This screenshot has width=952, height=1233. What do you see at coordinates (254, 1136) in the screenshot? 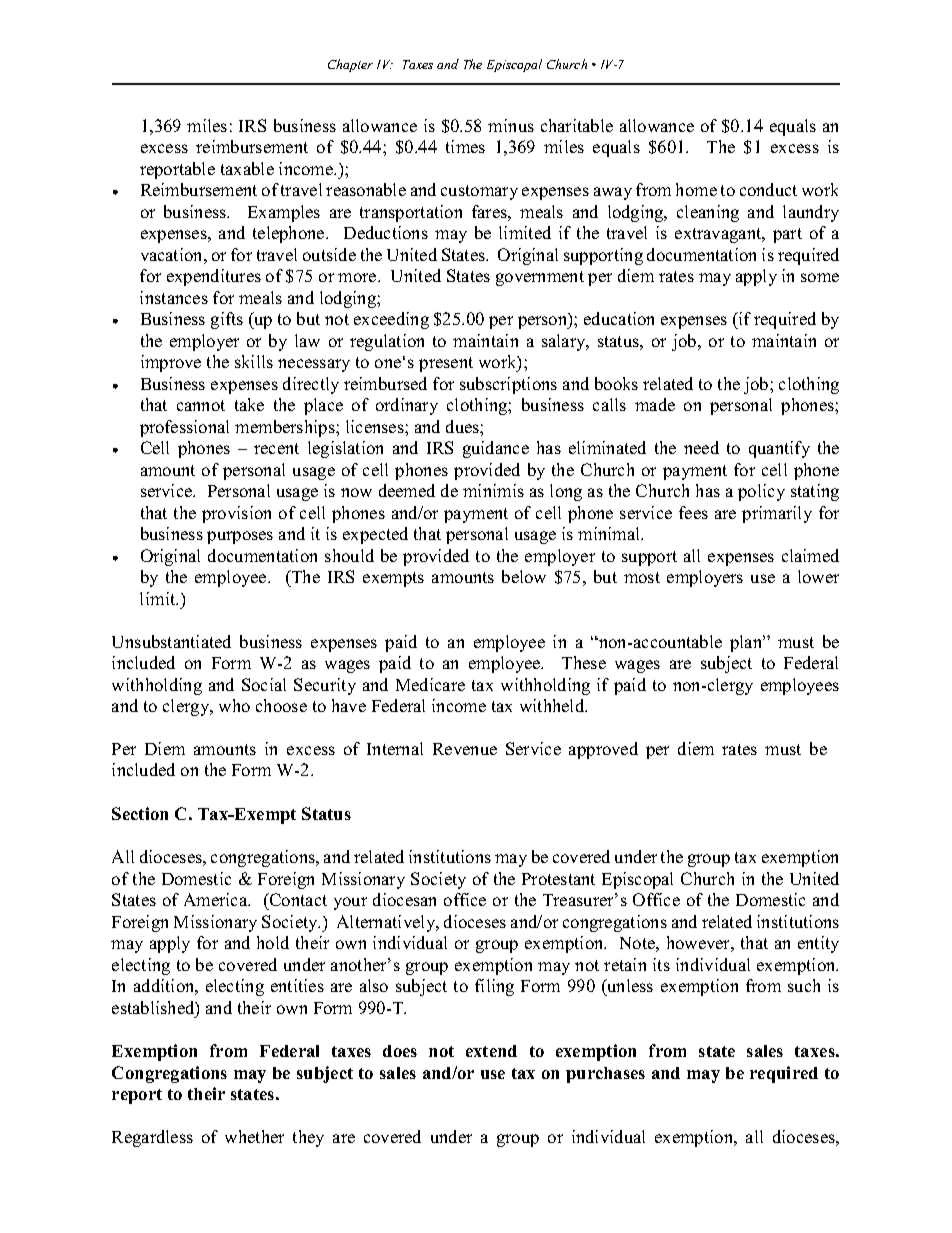
I see `whether` at bounding box center [254, 1136].
